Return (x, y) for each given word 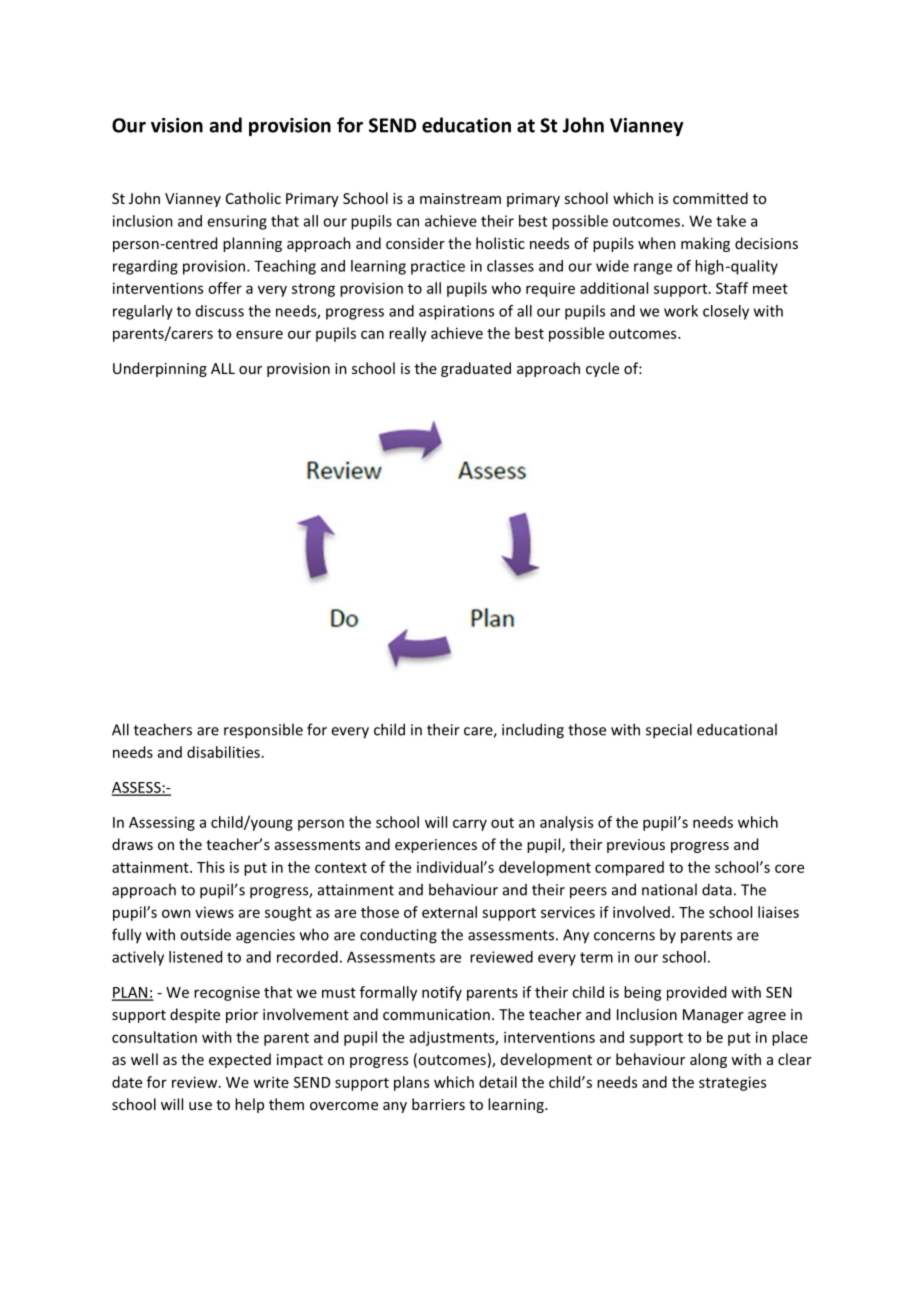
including (533, 731)
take (731, 221)
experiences (436, 846)
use (200, 1106)
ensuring (237, 222)
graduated (476, 369)
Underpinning (160, 369)
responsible (263, 731)
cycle (602, 369)
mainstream (460, 198)
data (717, 889)
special (669, 731)
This (211, 867)
